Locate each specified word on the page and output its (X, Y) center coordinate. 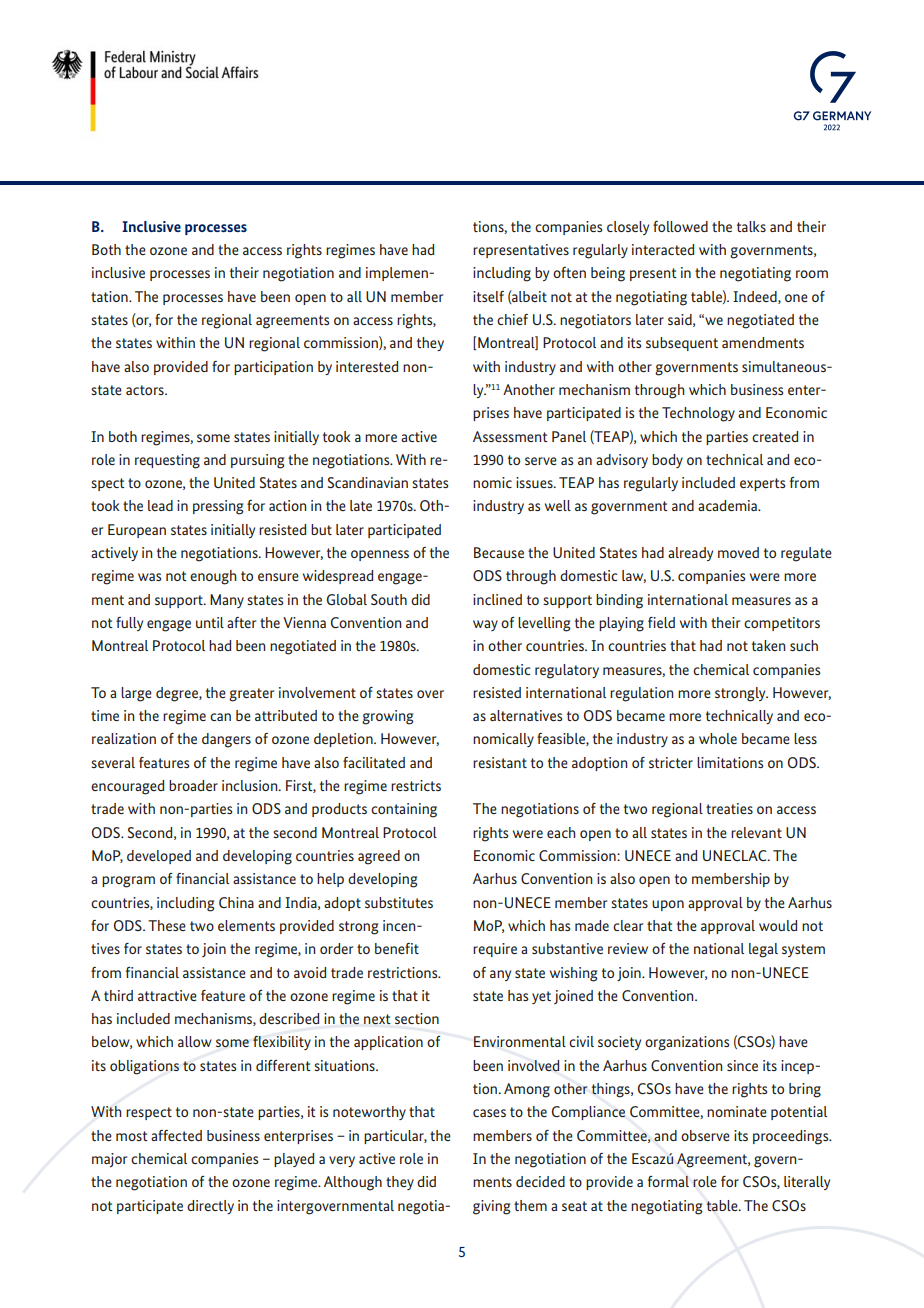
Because (499, 552)
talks (751, 226)
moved (738, 552)
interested (367, 366)
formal (668, 1181)
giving (491, 1207)
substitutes (399, 902)
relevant (756, 832)
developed (159, 857)
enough (213, 577)
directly (210, 1207)
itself (488, 296)
